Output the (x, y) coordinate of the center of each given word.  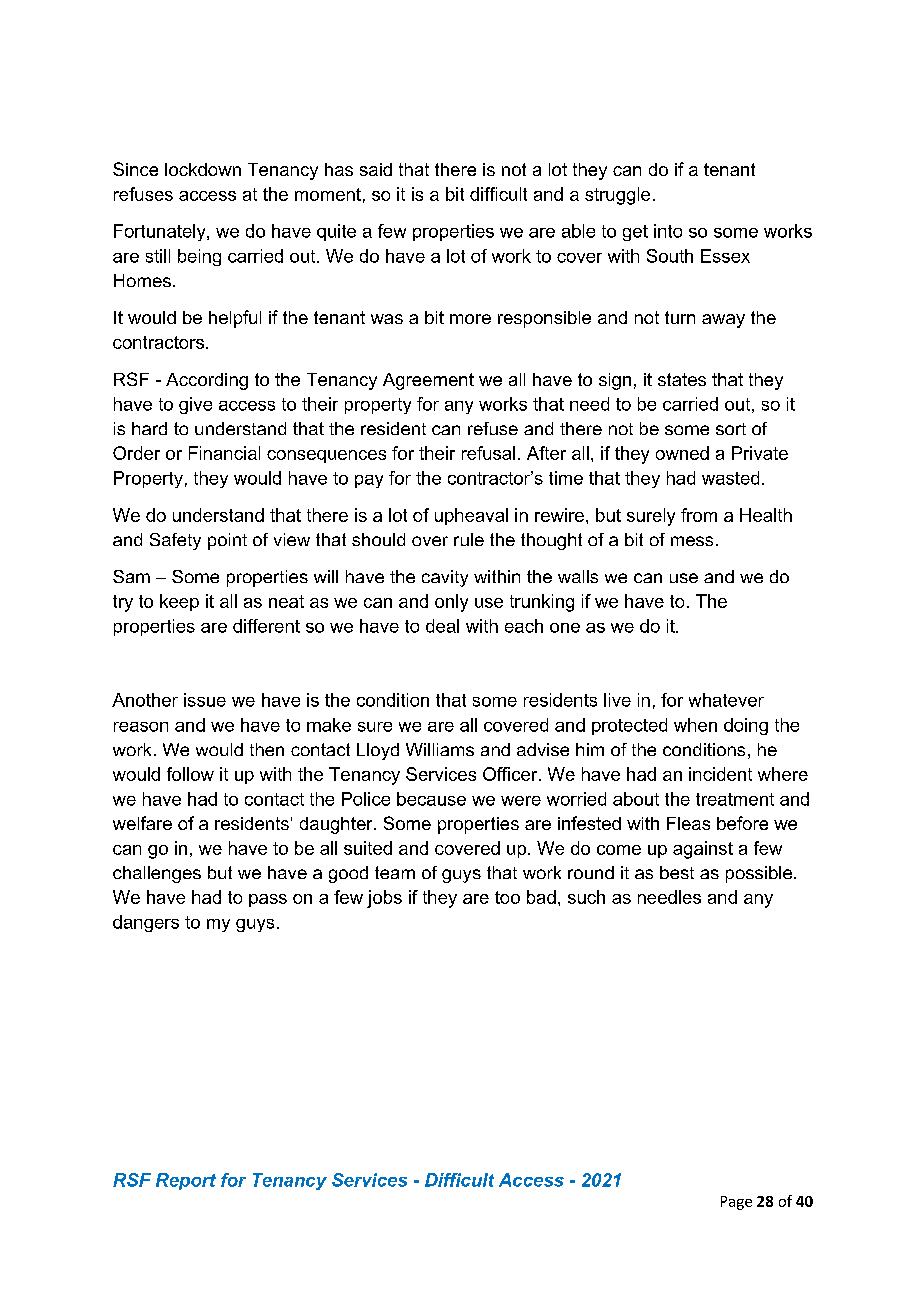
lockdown (203, 169)
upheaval (471, 516)
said (376, 169)
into (668, 231)
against (703, 850)
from (699, 515)
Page (736, 1203)
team (395, 872)
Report (186, 1181)
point (227, 541)
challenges (157, 874)
